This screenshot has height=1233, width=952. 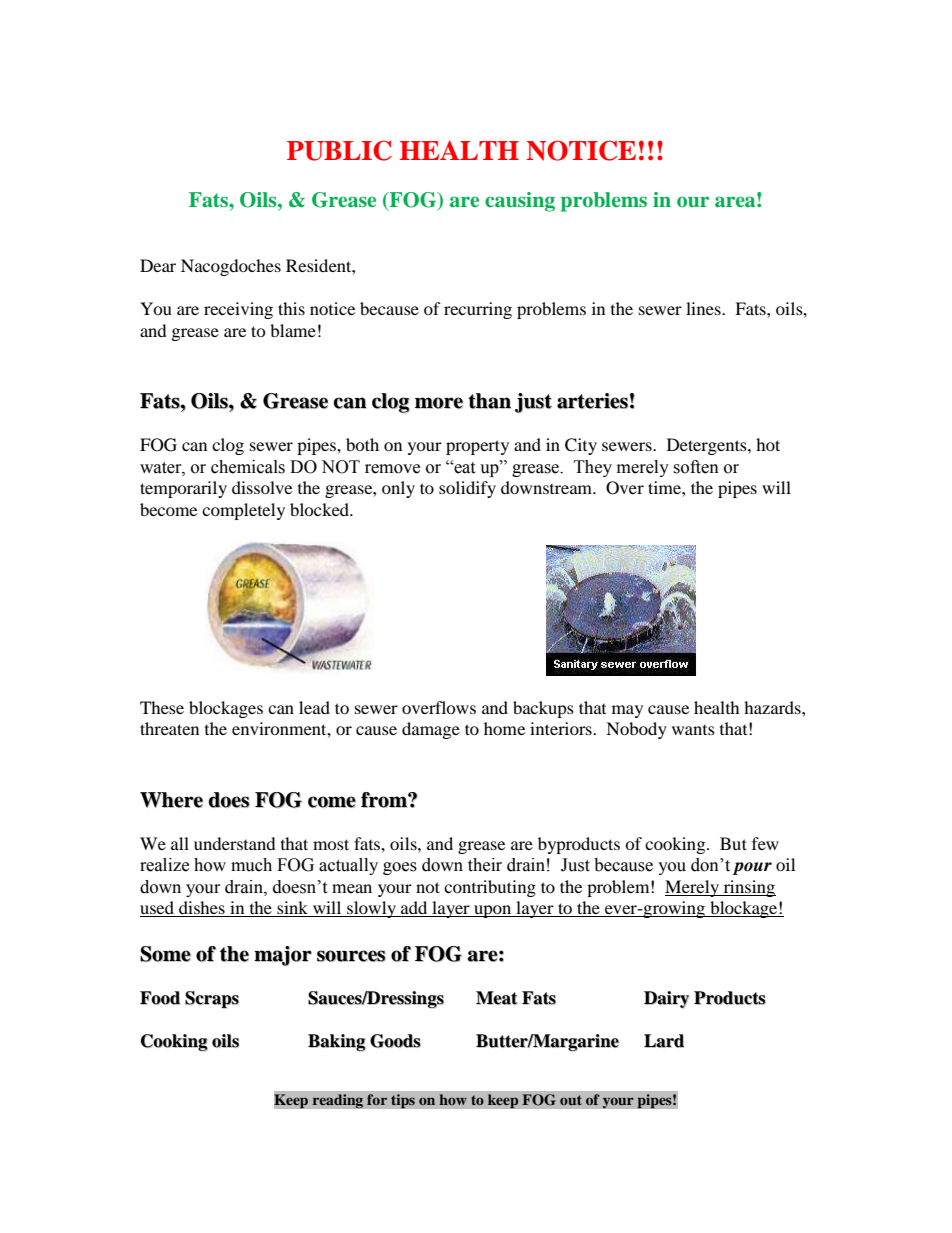 I want to click on their, so click(x=485, y=865).
